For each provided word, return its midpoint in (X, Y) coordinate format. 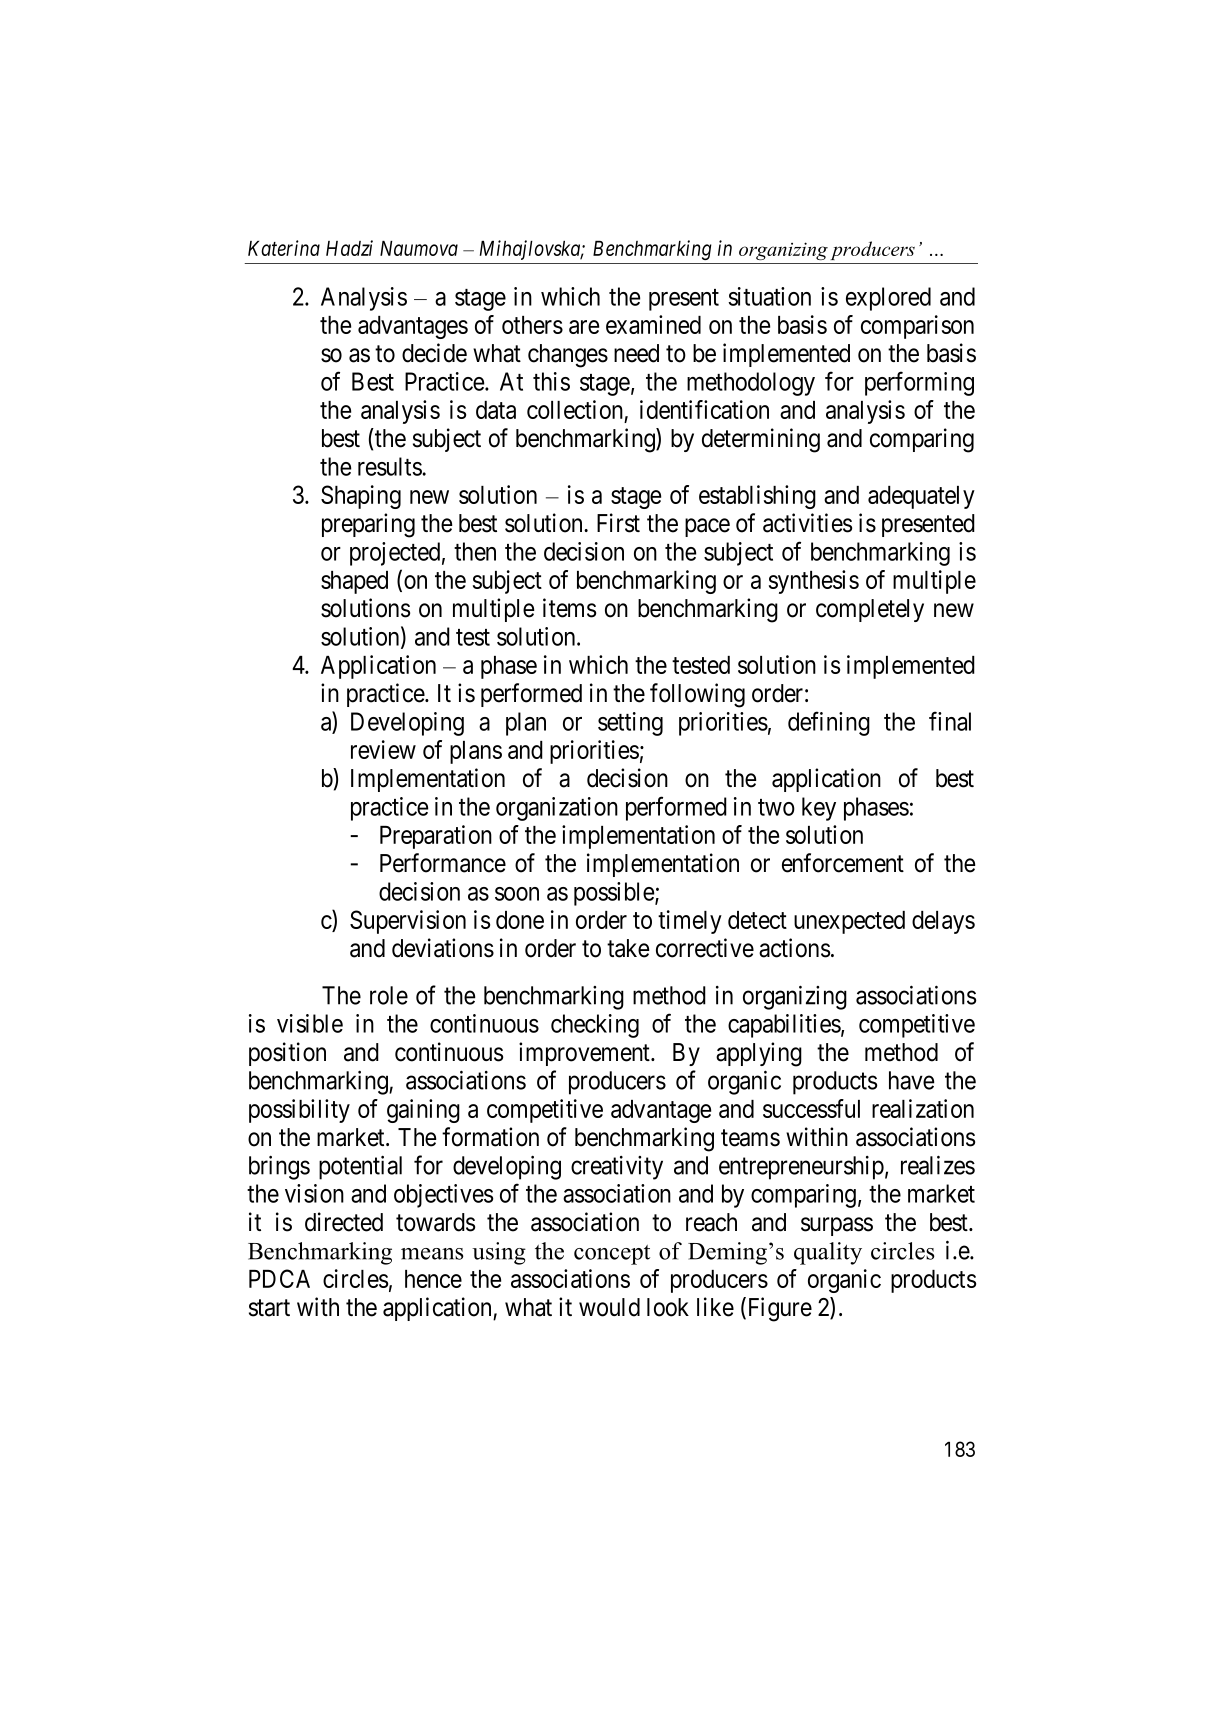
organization (557, 809)
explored (888, 299)
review (383, 749)
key (819, 809)
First (618, 523)
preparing (368, 525)
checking (595, 1026)
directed (344, 1222)
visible (310, 1023)
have (911, 1080)
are (584, 327)
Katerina (284, 248)
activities (807, 523)
